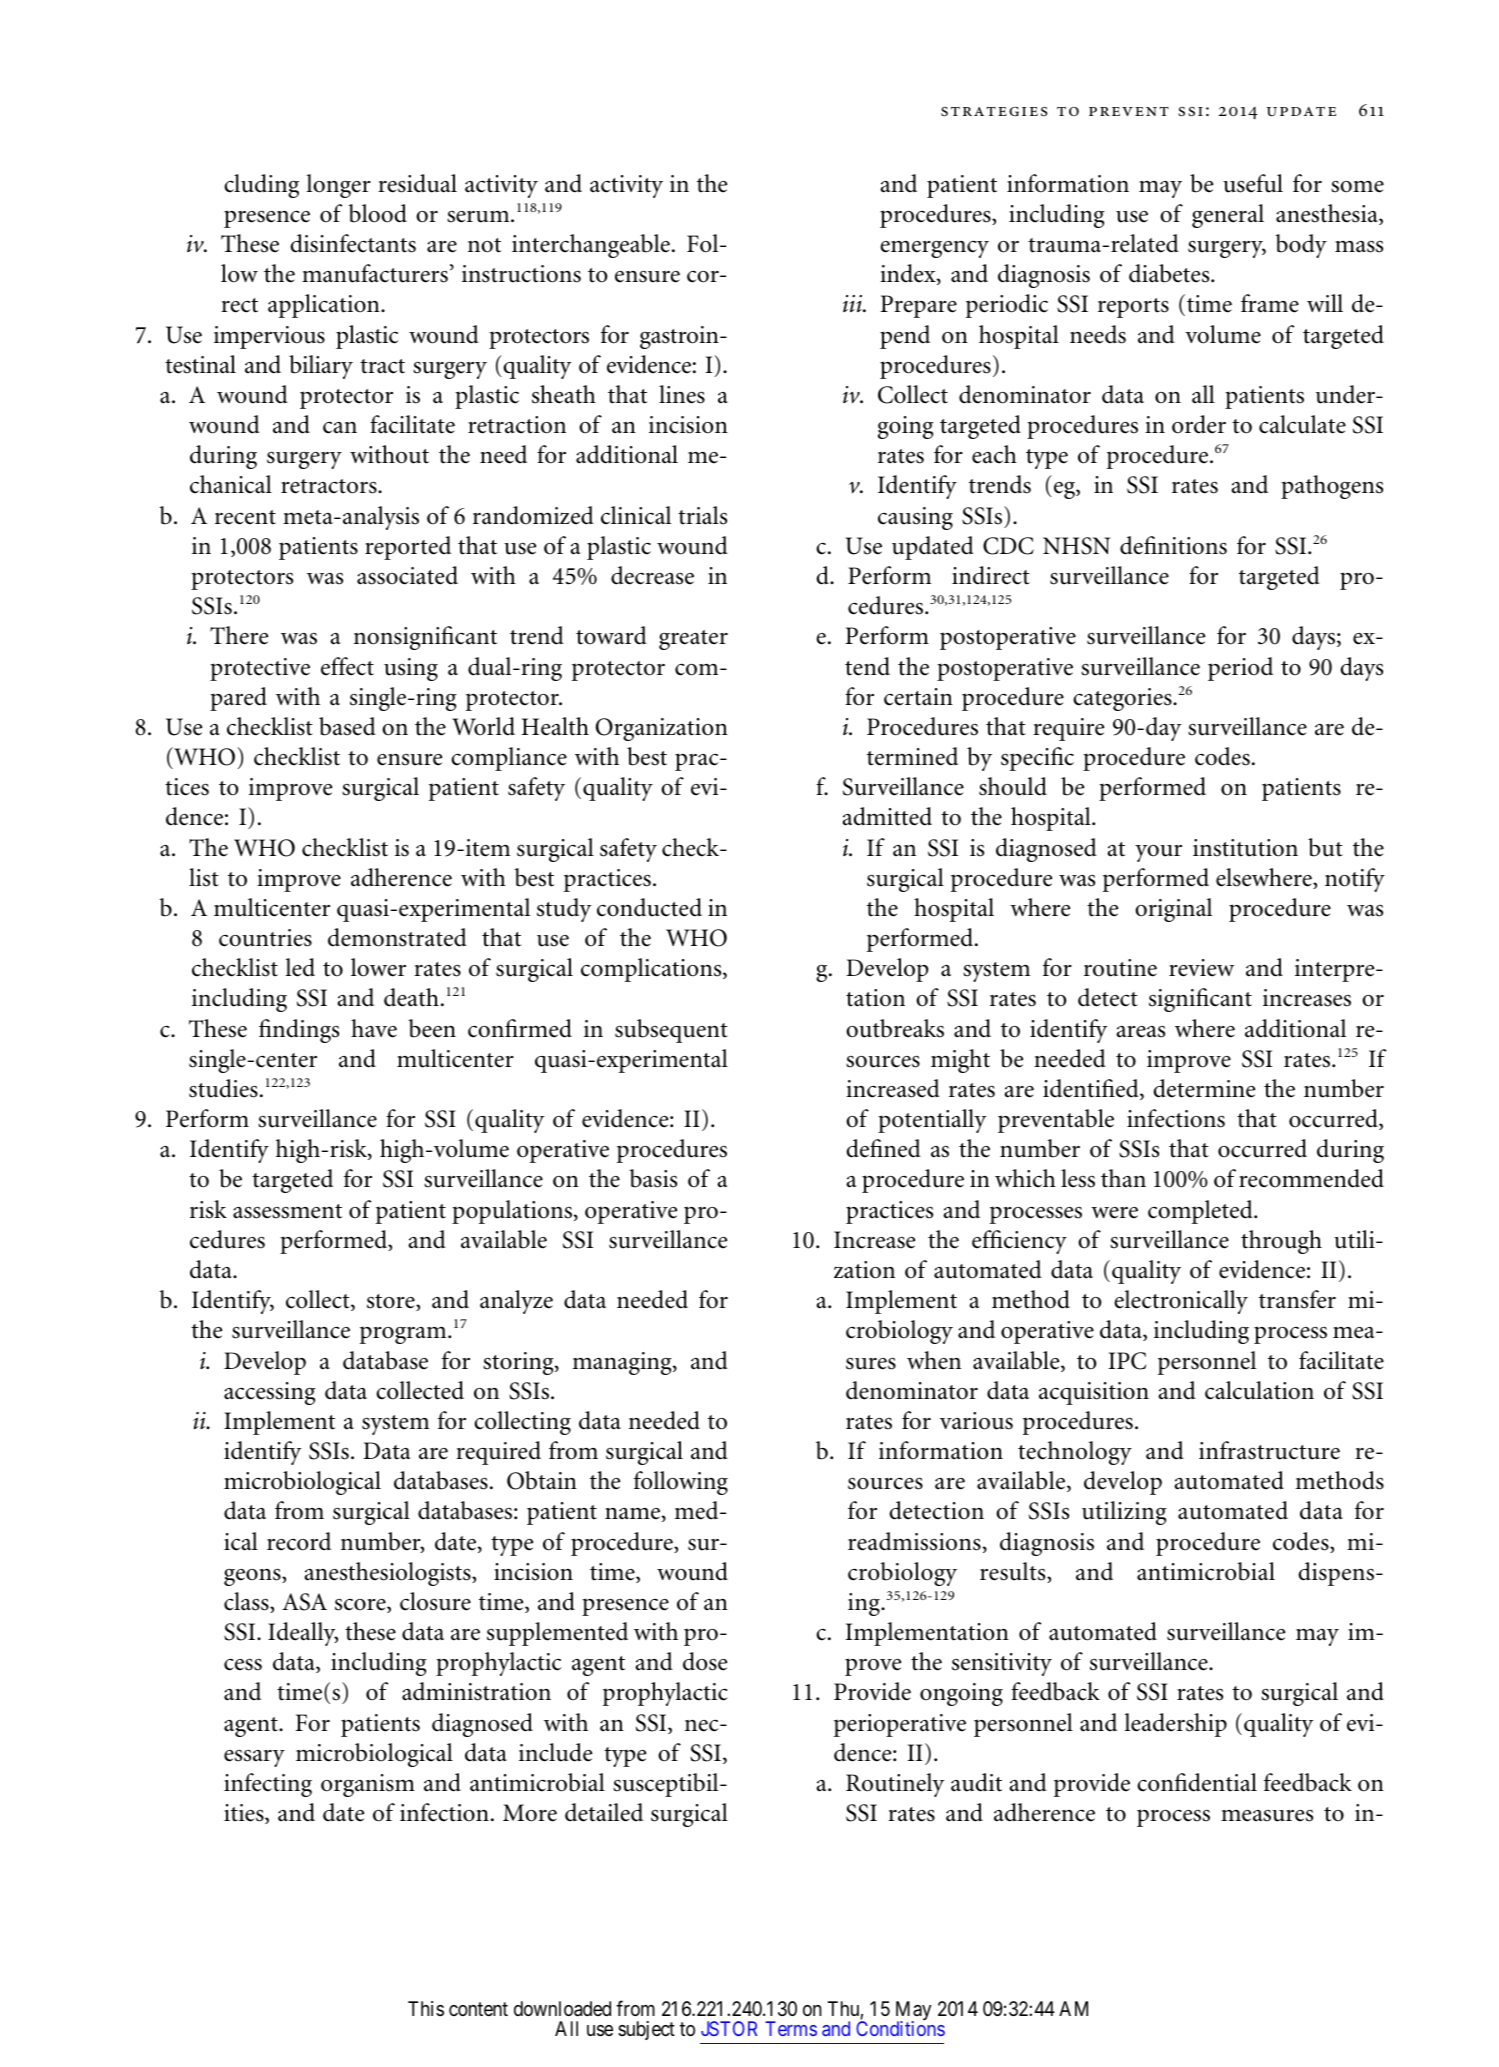 The width and height of the screenshot is (1499, 2067). What do you see at coordinates (1253, 183) in the screenshot?
I see `useful` at bounding box center [1253, 183].
